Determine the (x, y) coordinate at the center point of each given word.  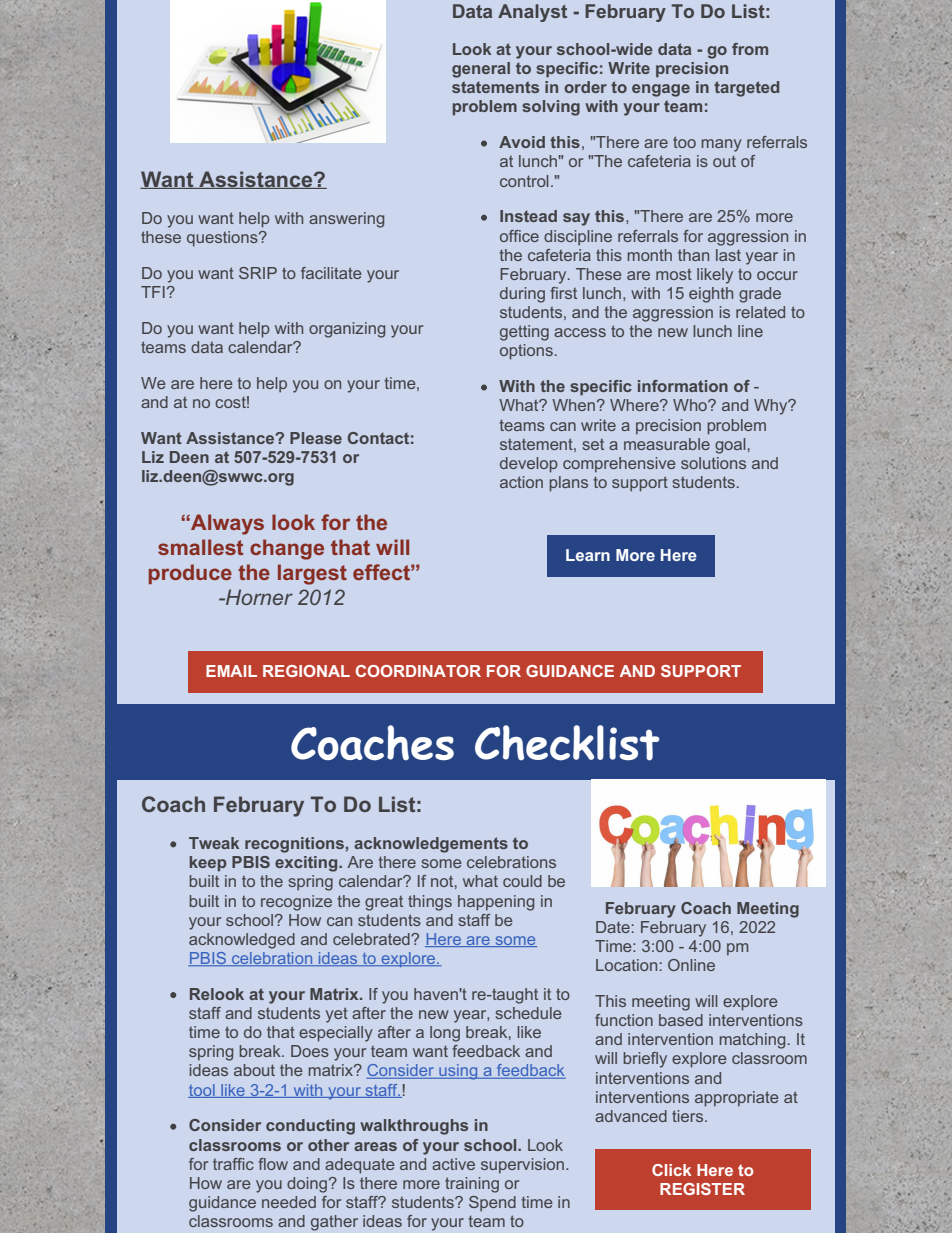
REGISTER (702, 1189)
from (750, 49)
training (472, 1185)
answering (346, 220)
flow (273, 1164)
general (481, 70)
